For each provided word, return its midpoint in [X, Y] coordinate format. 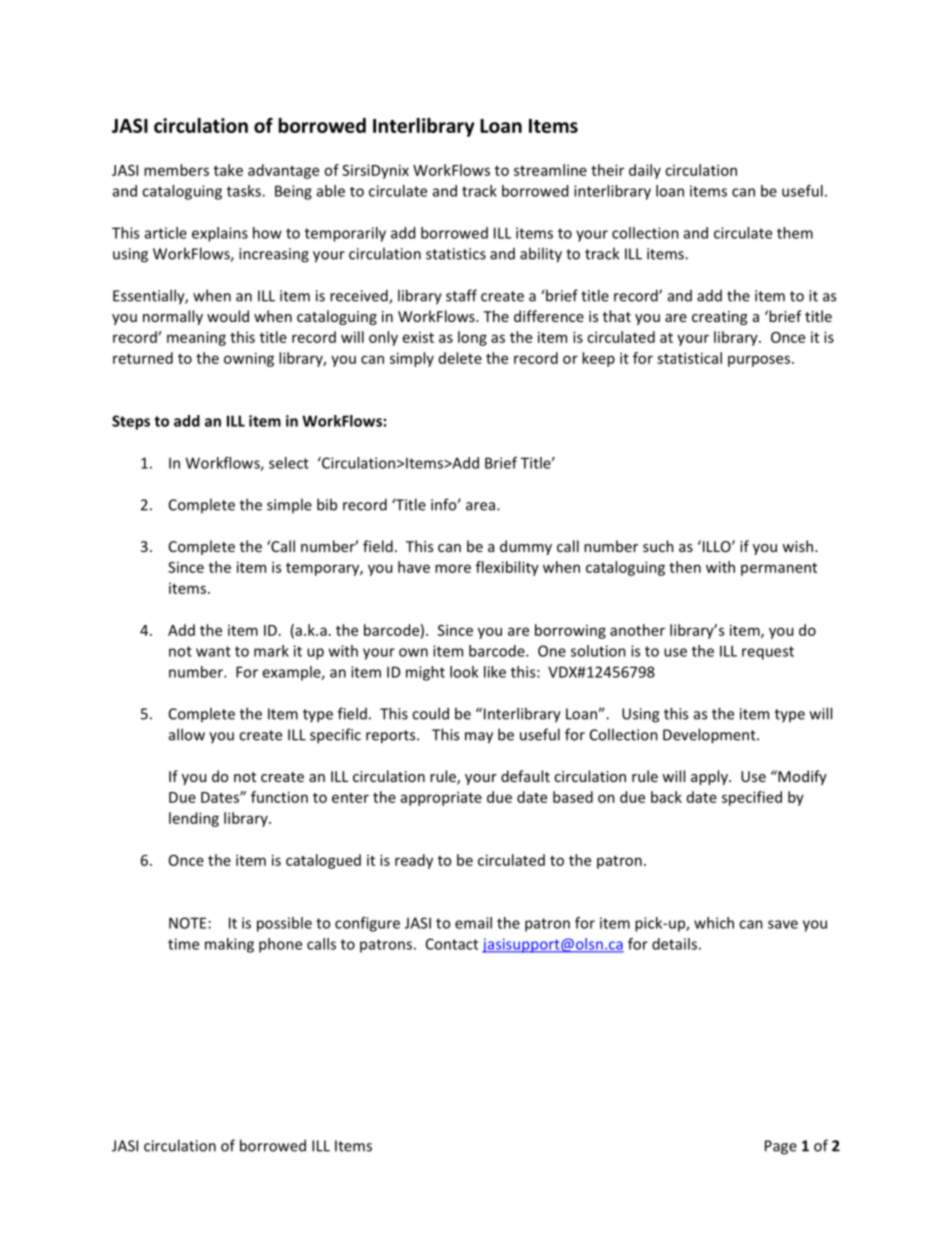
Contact [452, 944]
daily [645, 171]
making [229, 945]
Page [781, 1147]
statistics [456, 254]
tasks [245, 191]
